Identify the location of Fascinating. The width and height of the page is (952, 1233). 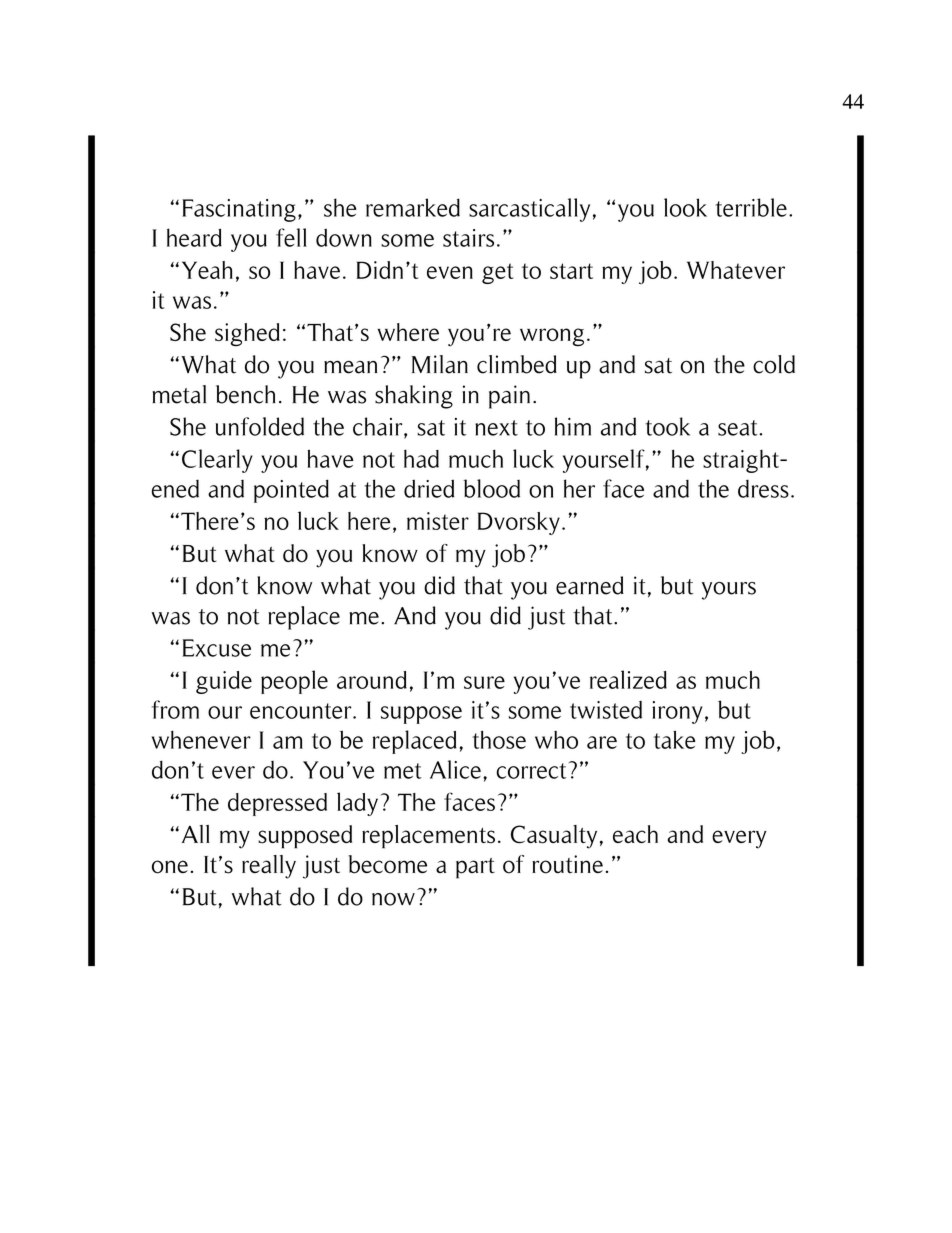
(239, 210).
